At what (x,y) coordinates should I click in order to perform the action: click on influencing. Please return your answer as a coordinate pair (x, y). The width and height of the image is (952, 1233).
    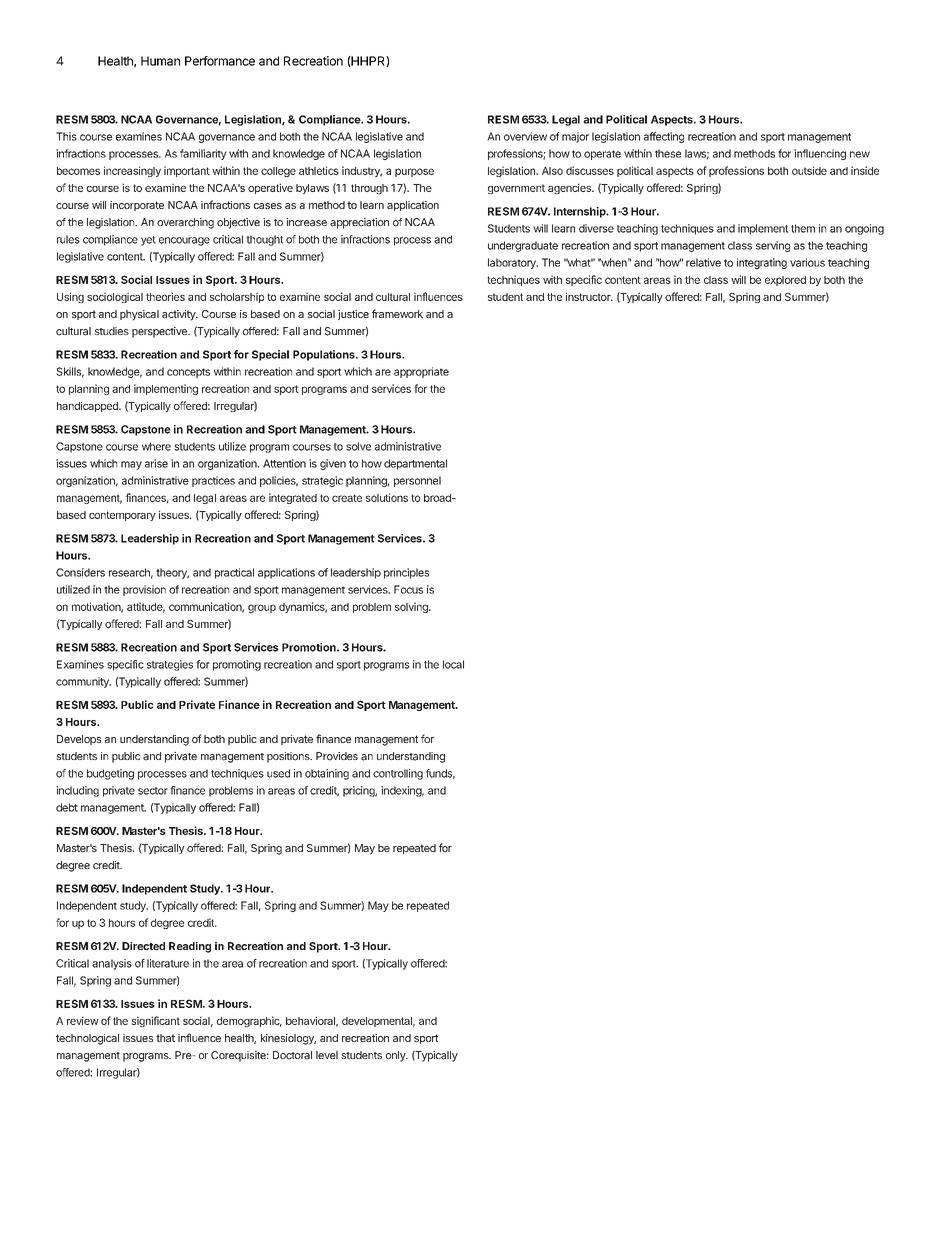
    Looking at the image, I should click on (820, 154).
